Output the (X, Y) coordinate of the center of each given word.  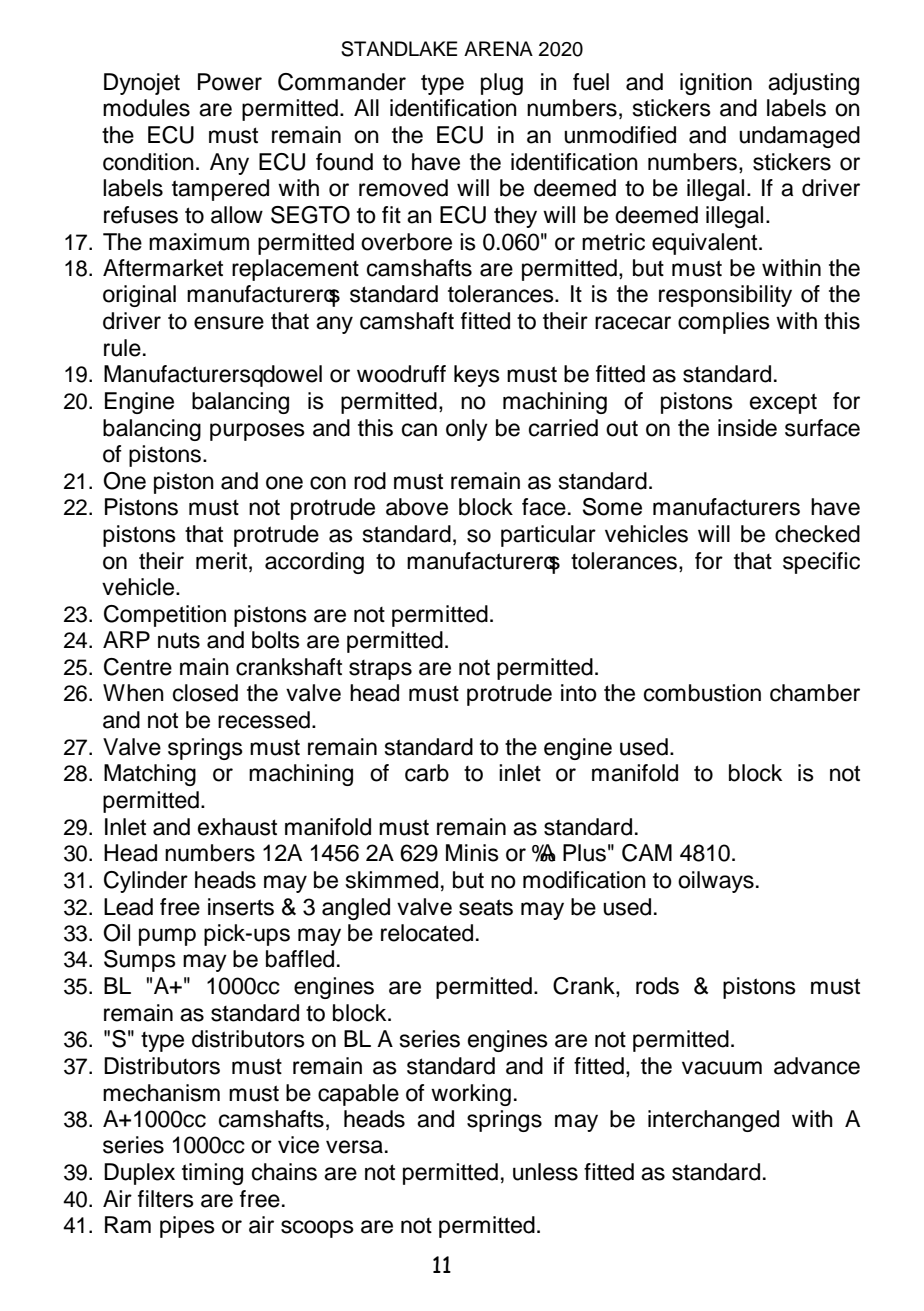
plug (502, 84)
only (467, 430)
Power (230, 82)
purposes (257, 432)
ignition (716, 84)
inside (747, 428)
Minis (472, 853)
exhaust (237, 827)
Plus (584, 853)
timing (212, 1174)
